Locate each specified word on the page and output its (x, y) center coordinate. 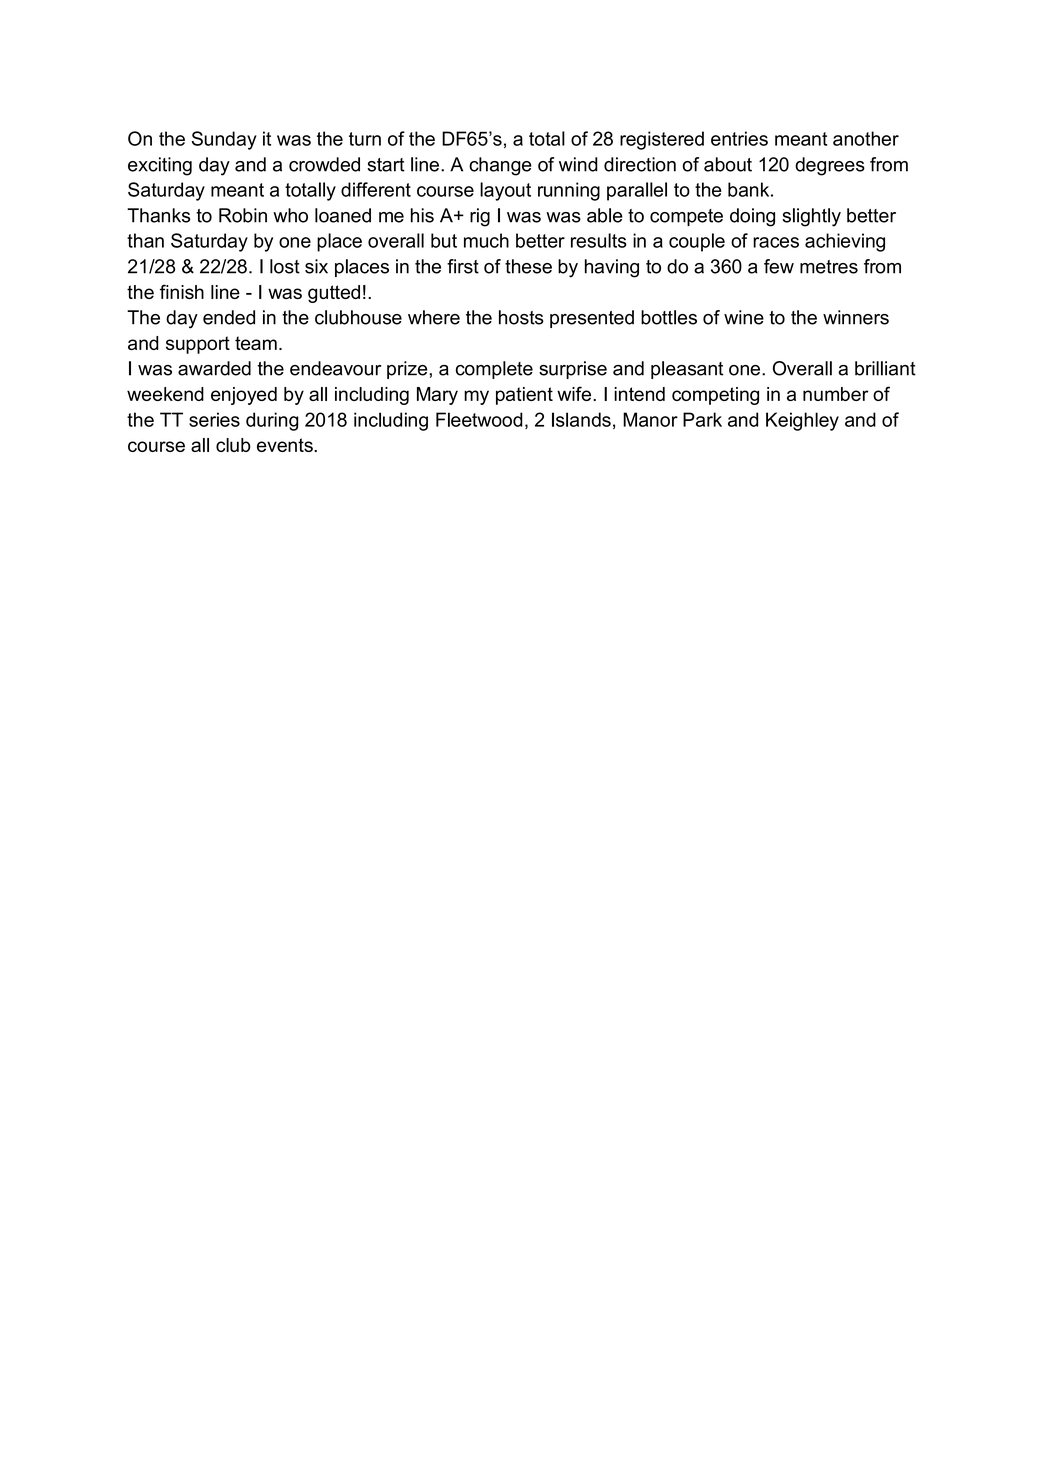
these (528, 266)
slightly (811, 217)
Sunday (224, 140)
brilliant (885, 368)
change (500, 166)
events (286, 445)
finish (182, 291)
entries (739, 138)
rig (480, 217)
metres (829, 267)
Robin (243, 215)
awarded (214, 368)
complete (494, 370)
